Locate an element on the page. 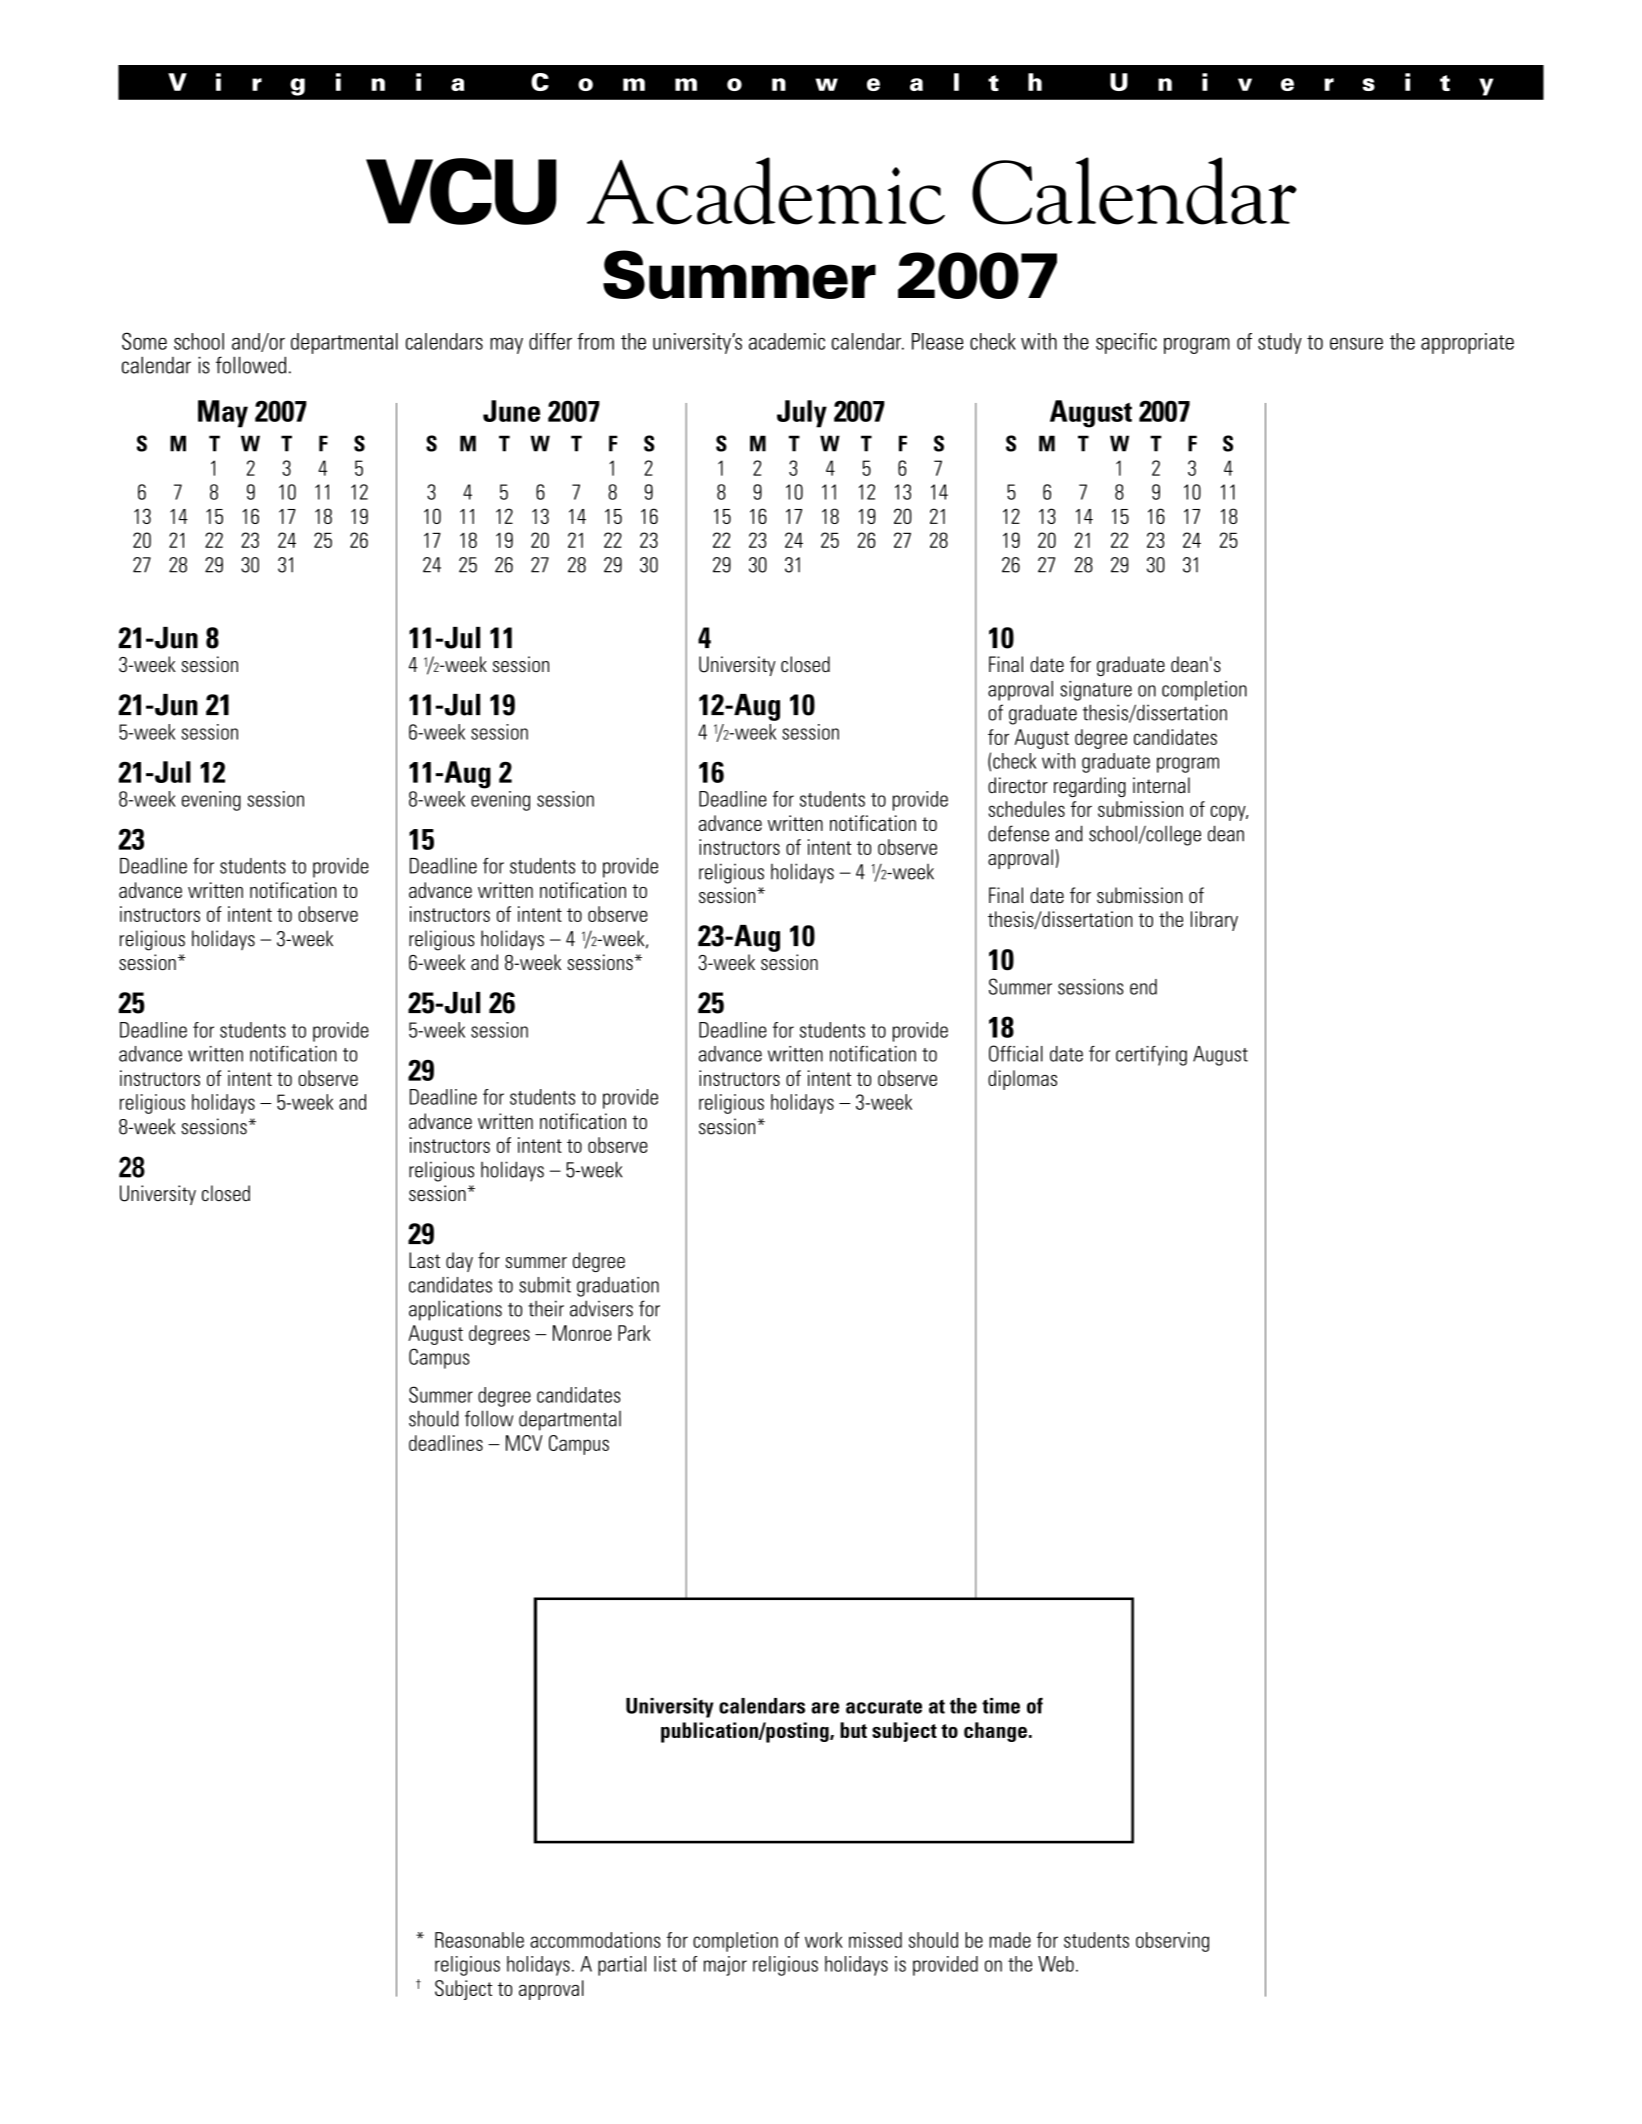 This document has width=1642, height=2124. VCU is located at coordinates (461, 191).
